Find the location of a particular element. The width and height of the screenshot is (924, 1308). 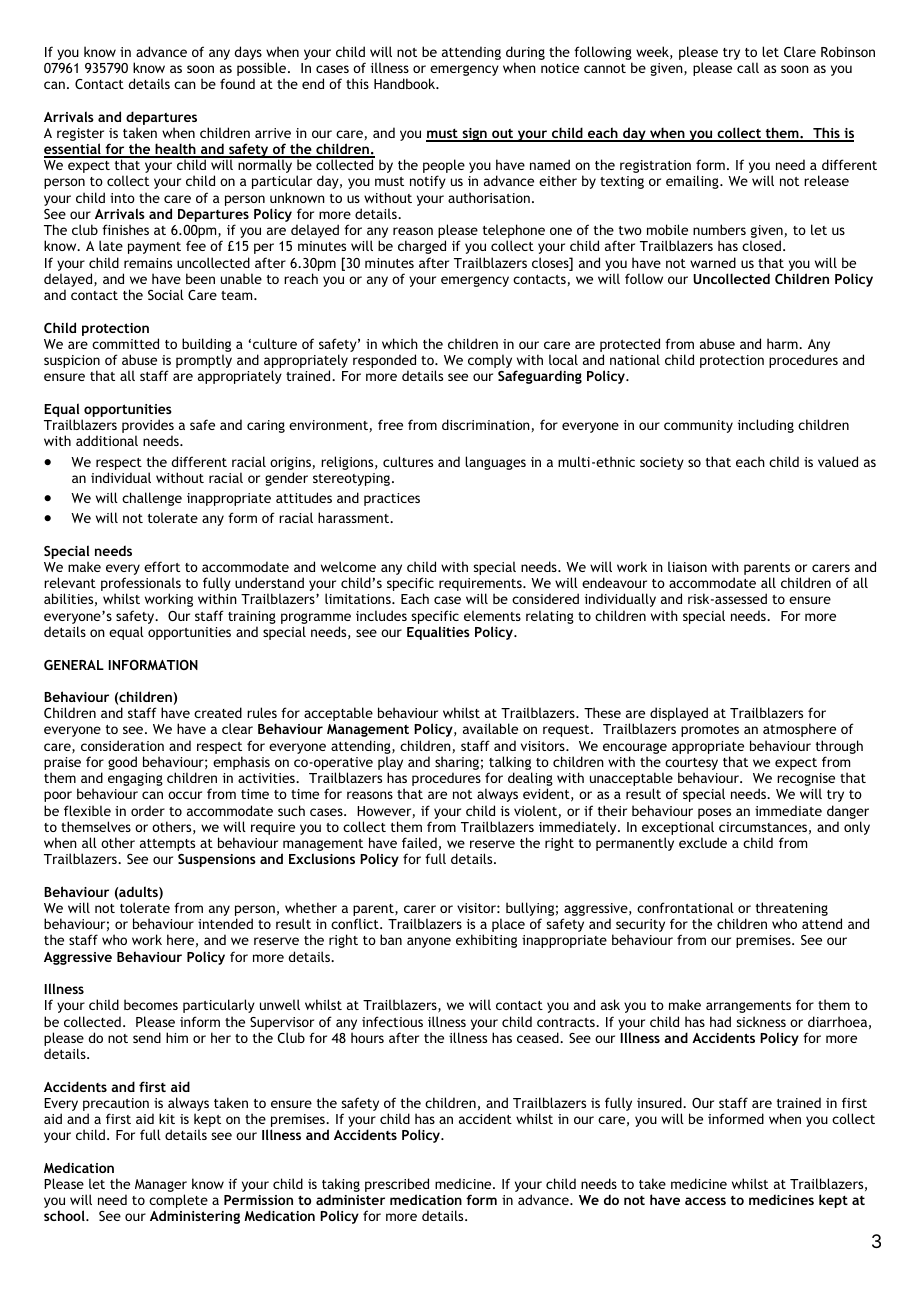

promotes is located at coordinates (710, 731).
